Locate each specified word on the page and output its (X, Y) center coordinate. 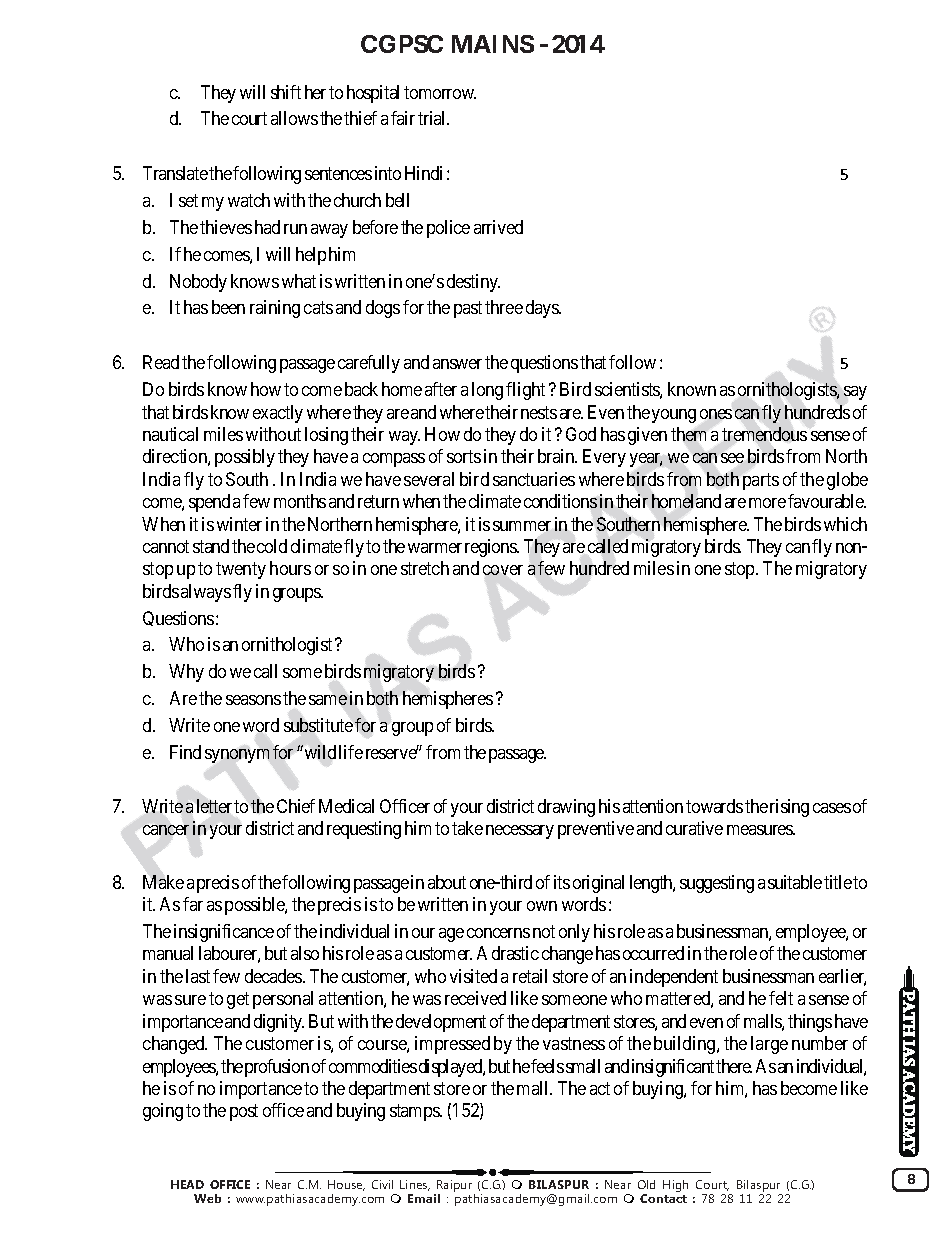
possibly (245, 458)
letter (214, 806)
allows (294, 118)
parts (761, 481)
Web (207, 1198)
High (675, 1186)
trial (433, 118)
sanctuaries (534, 479)
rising (789, 808)
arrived (498, 227)
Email (424, 1198)
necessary (520, 832)
